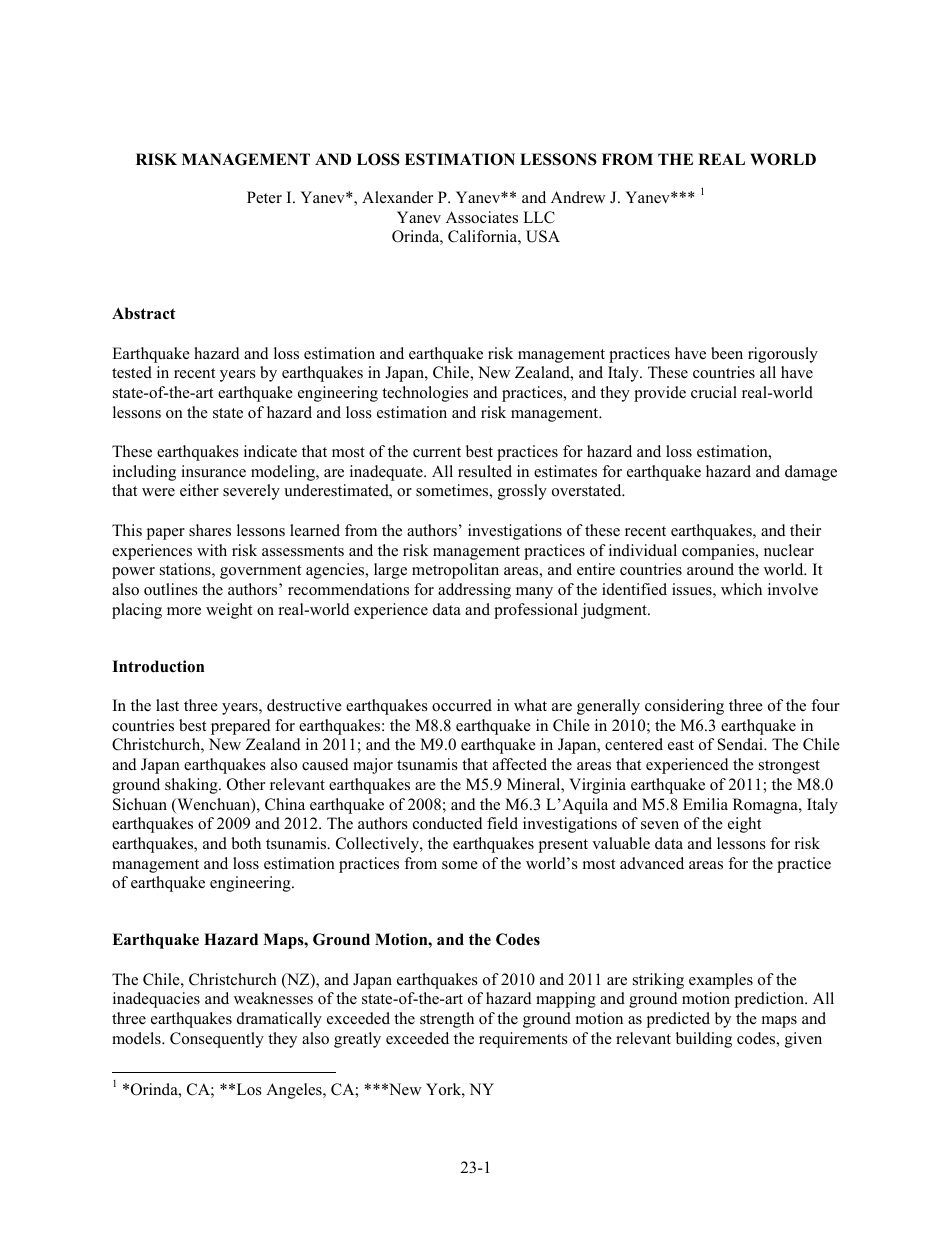 The height and width of the image is (1233, 952). I want to click on Andrew, so click(578, 197).
